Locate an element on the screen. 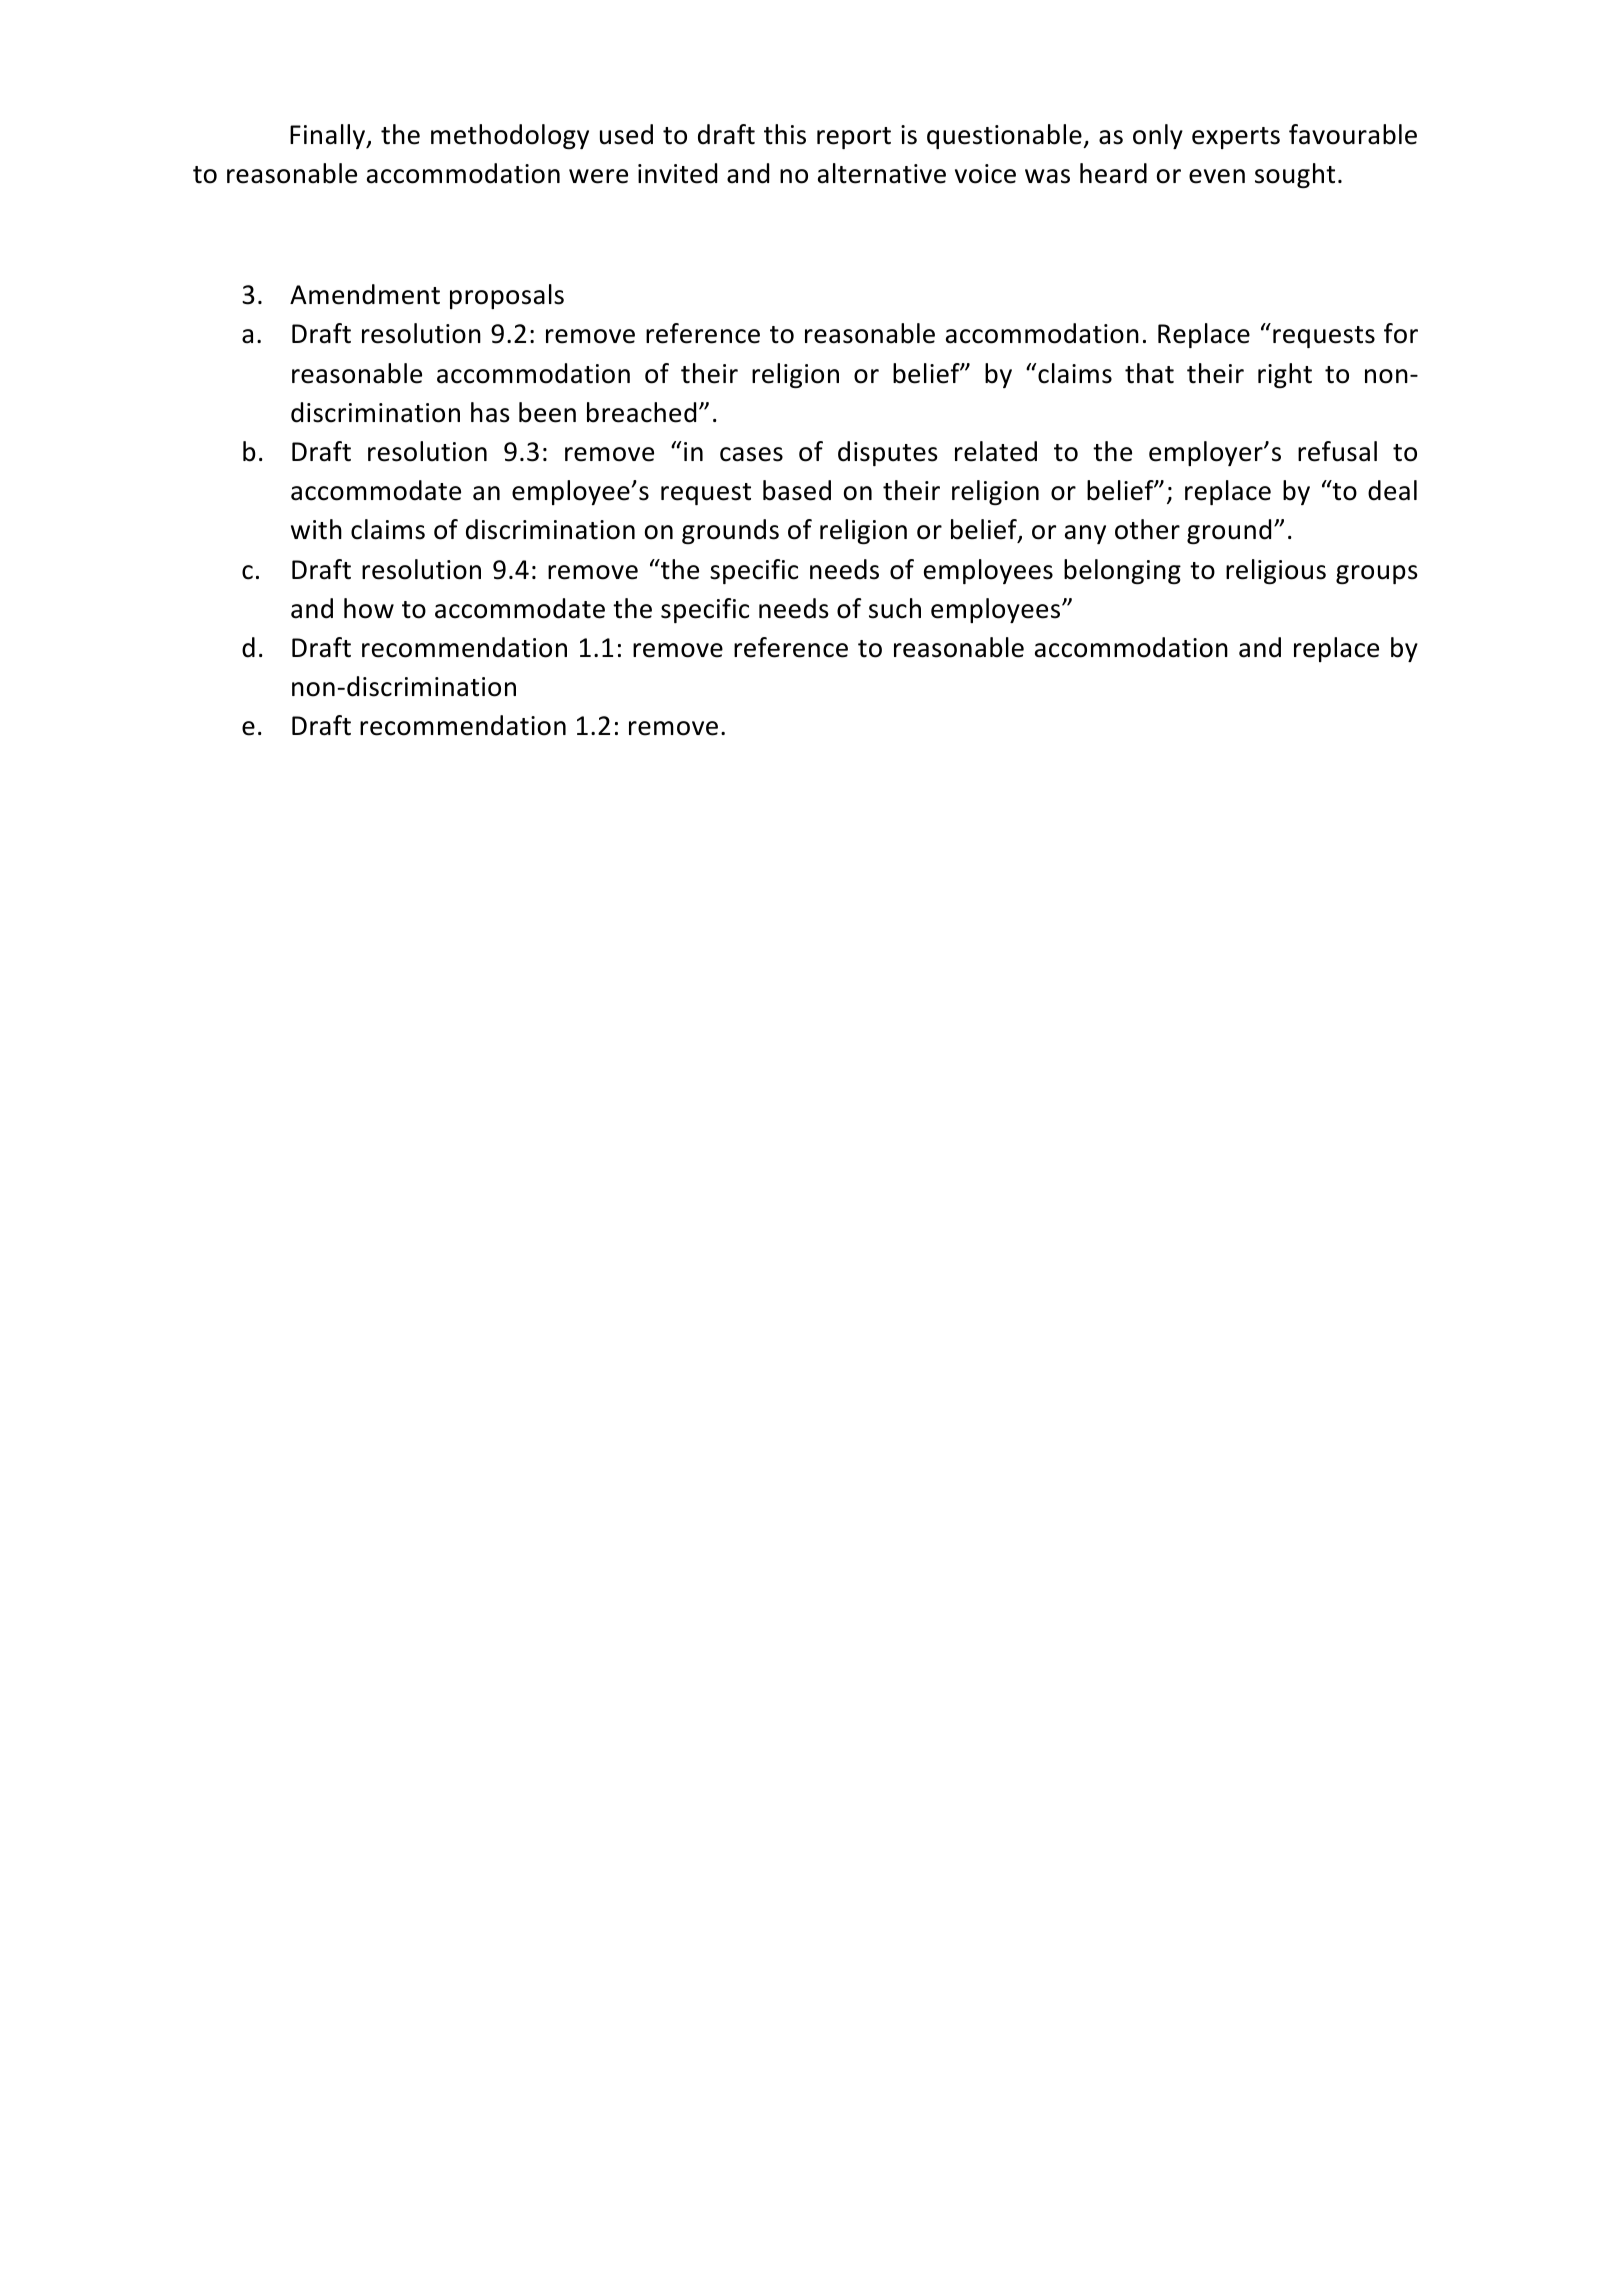 The height and width of the screenshot is (2275, 1609). refusal is located at coordinates (1337, 451).
